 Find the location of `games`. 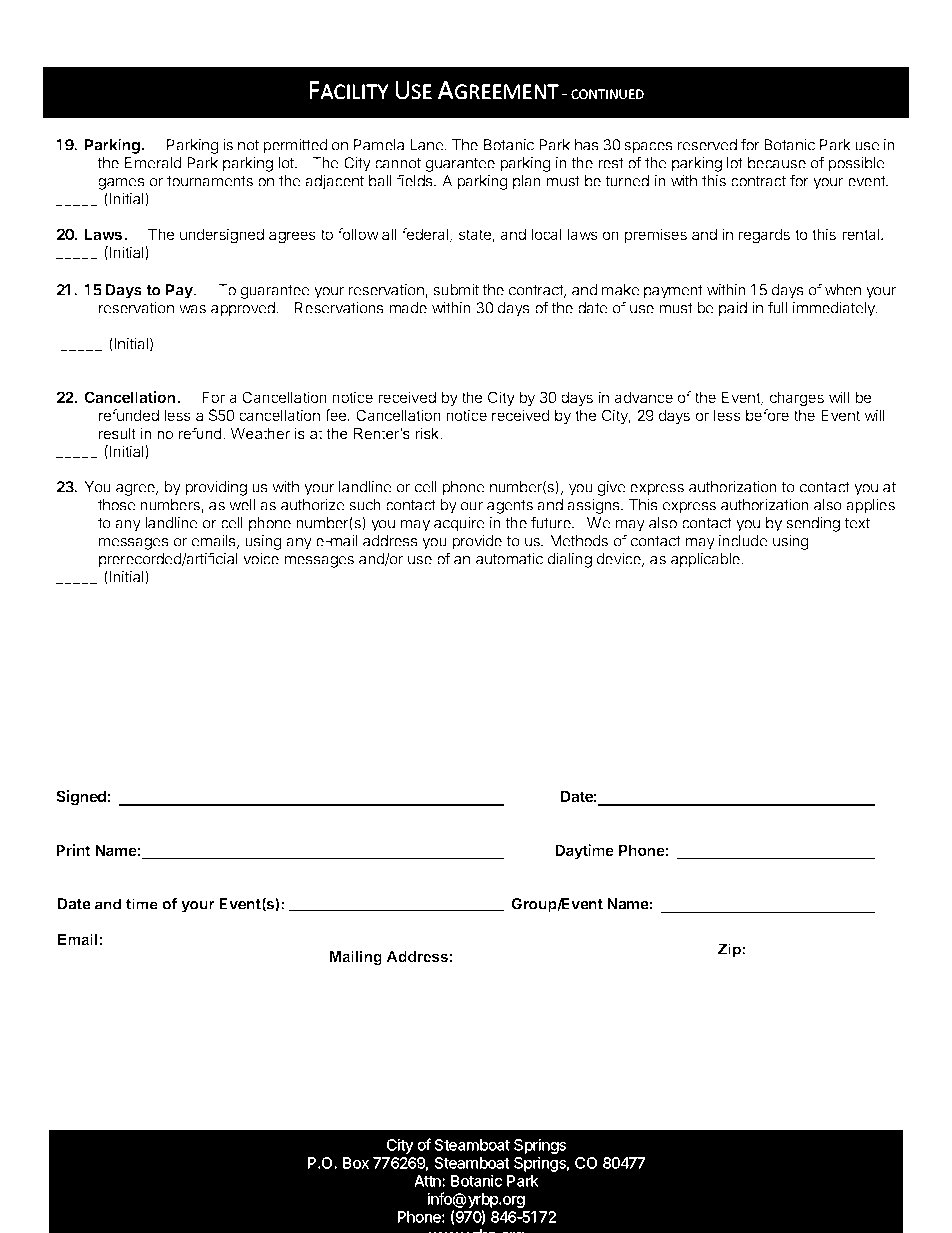

games is located at coordinates (122, 185).
